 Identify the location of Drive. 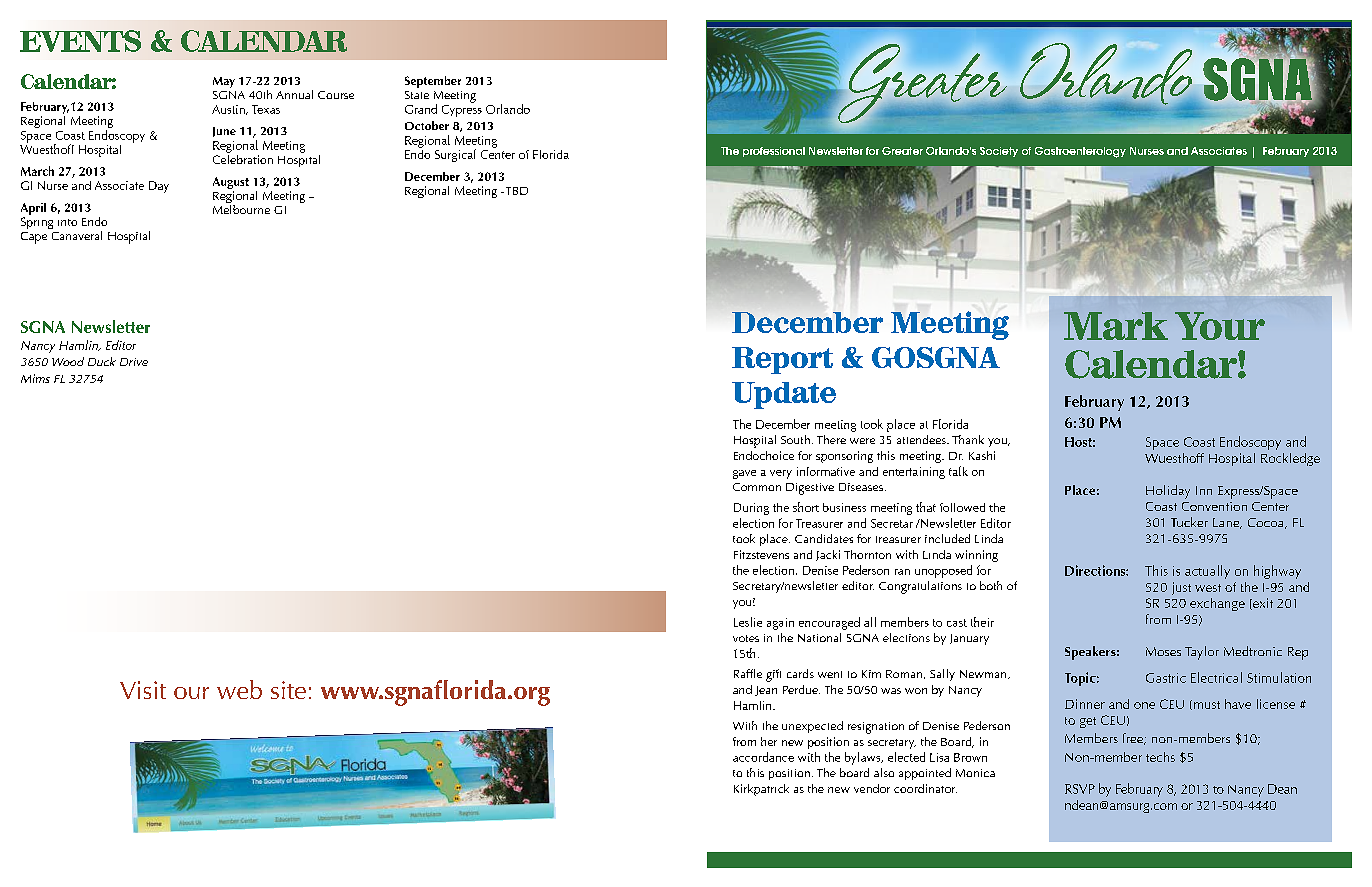
(134, 362).
